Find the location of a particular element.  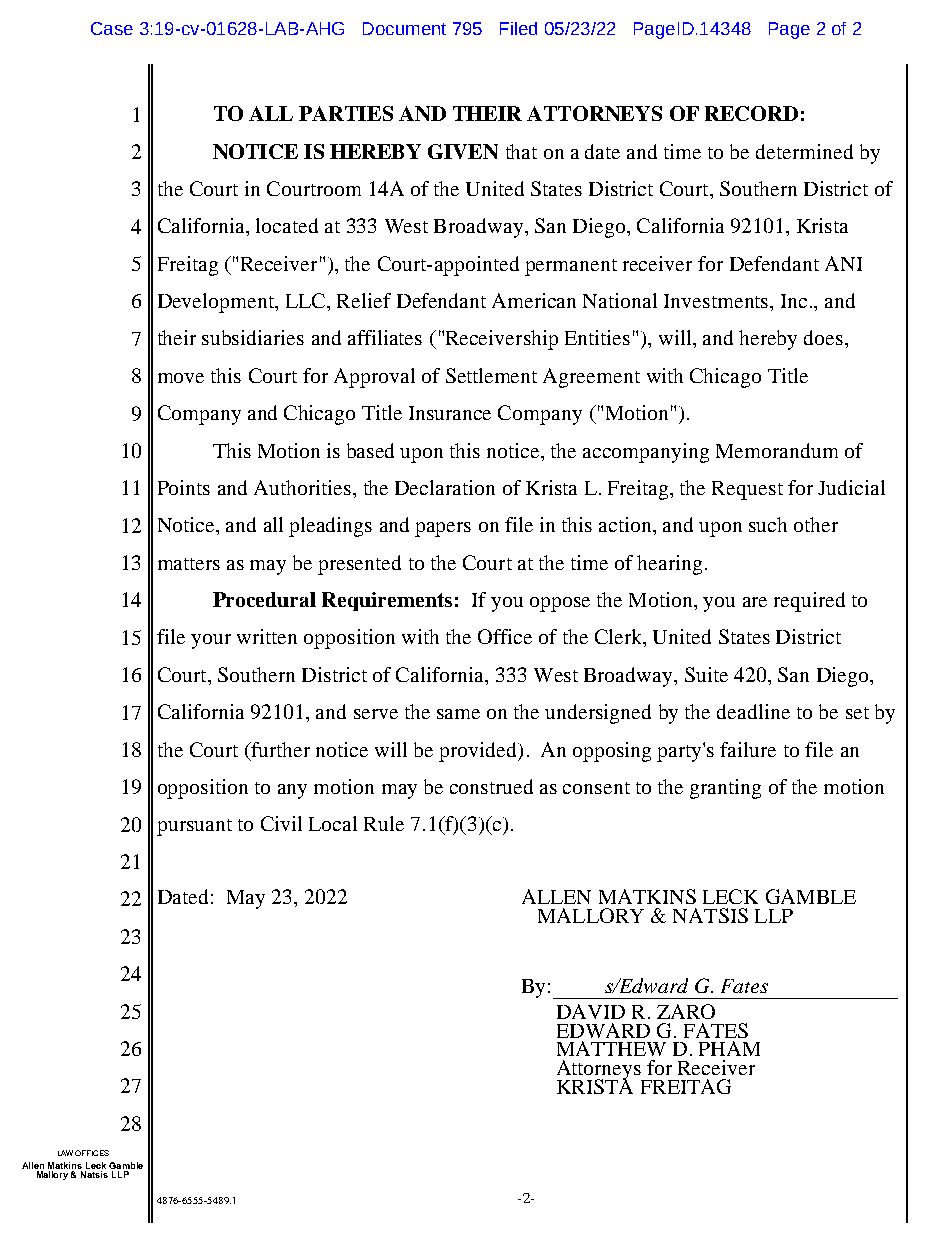

Case is located at coordinates (112, 28).
